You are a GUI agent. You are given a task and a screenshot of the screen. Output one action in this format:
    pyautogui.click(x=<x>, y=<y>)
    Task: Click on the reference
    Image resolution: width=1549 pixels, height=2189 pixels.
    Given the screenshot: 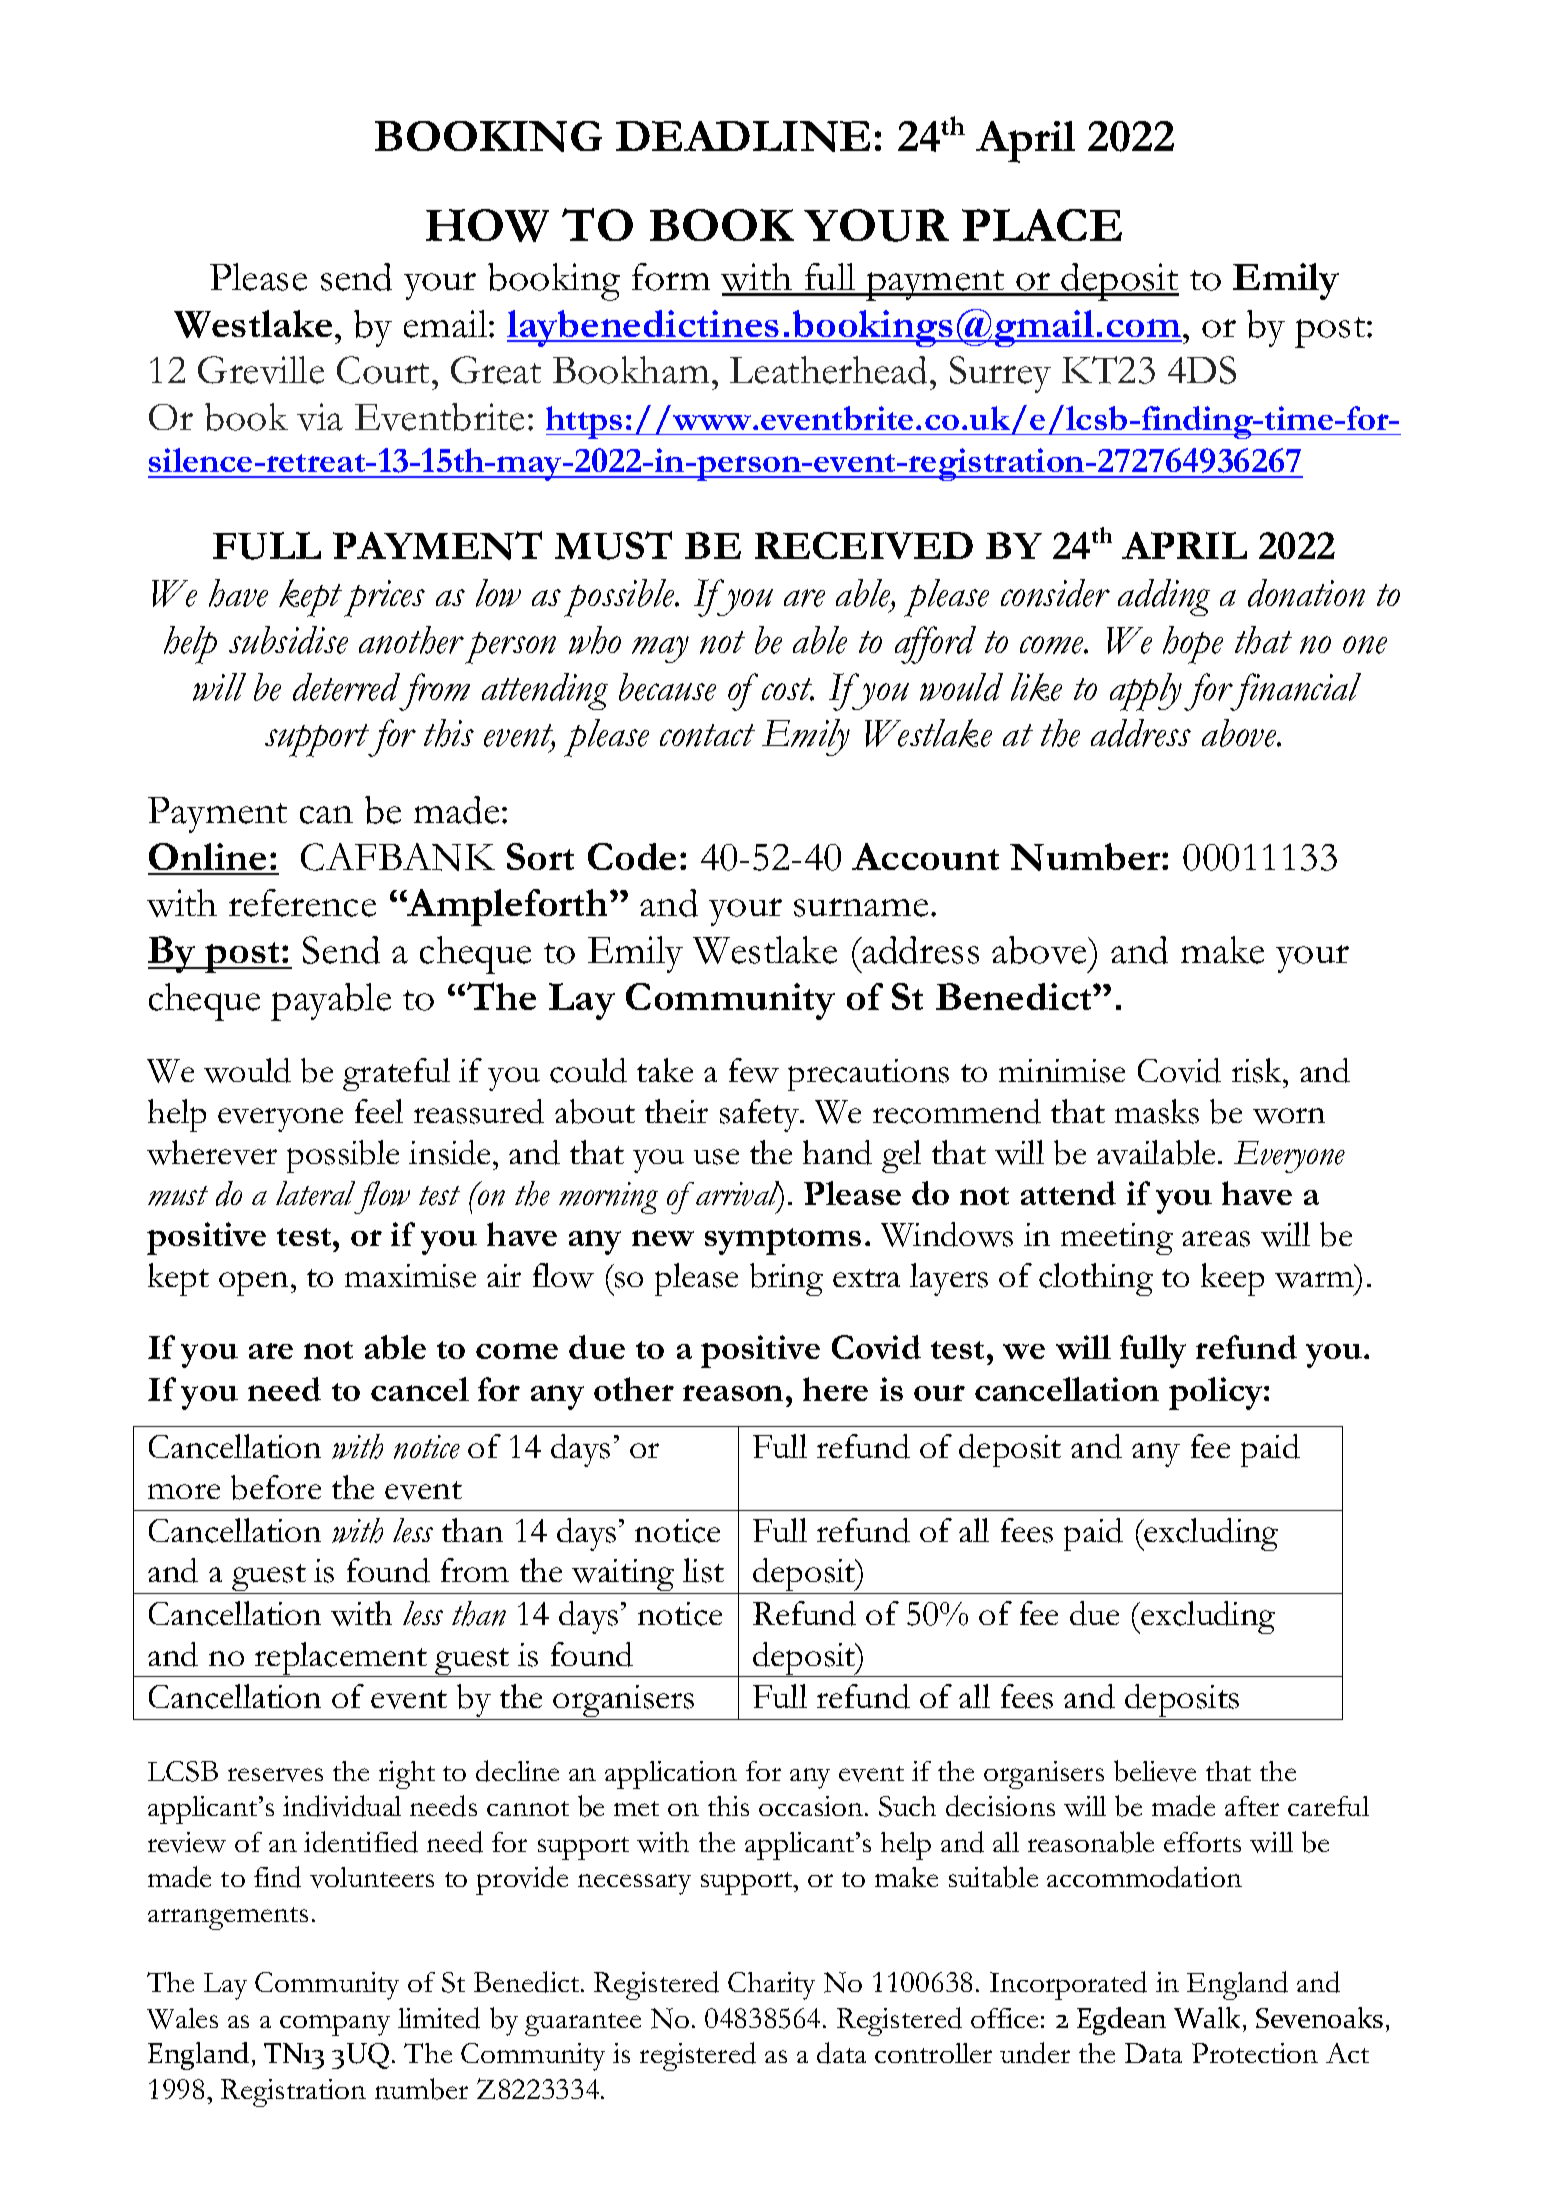 What is the action you would take?
    pyautogui.click(x=302, y=903)
